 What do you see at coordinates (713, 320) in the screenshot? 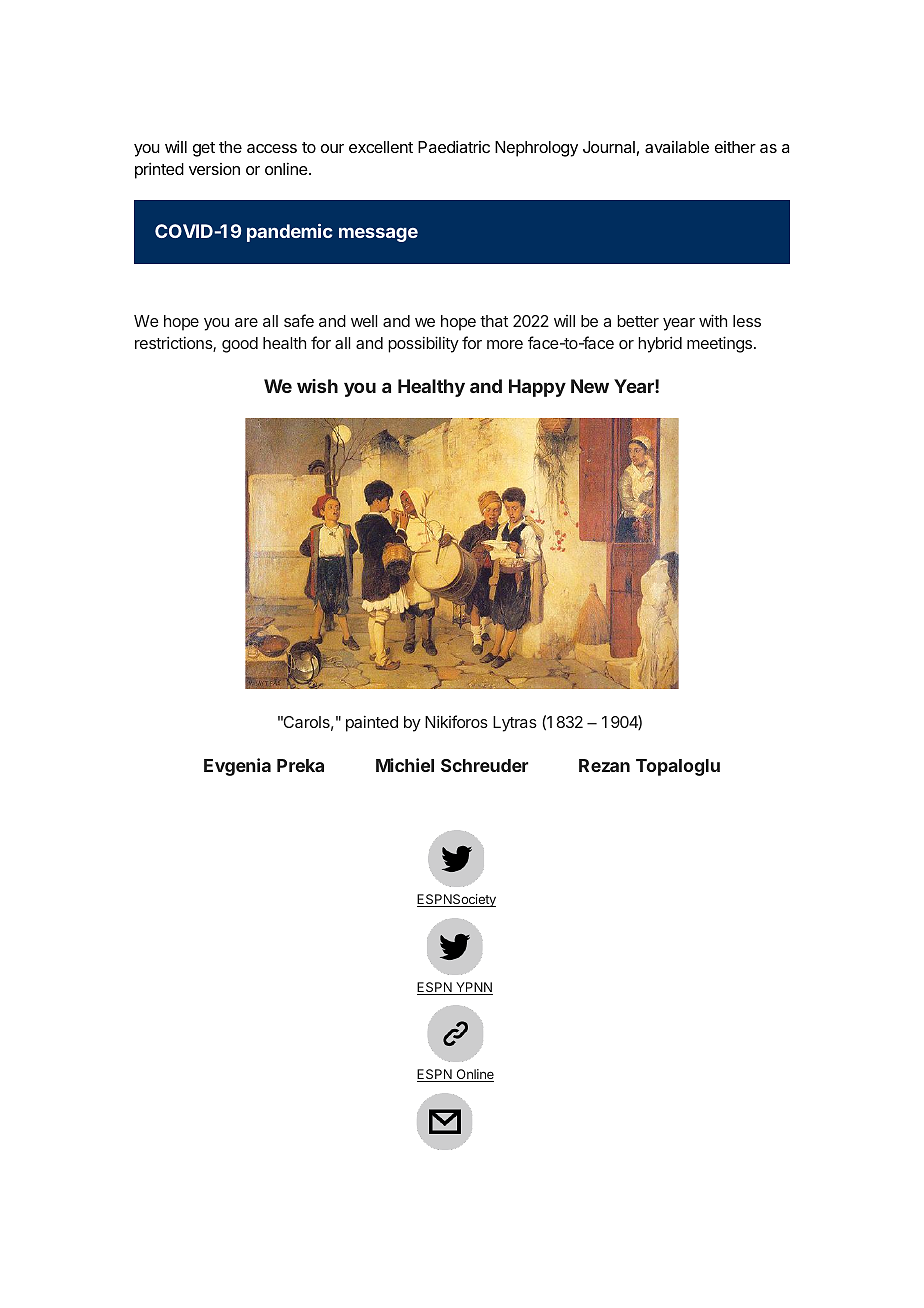
I see `with` at bounding box center [713, 320].
